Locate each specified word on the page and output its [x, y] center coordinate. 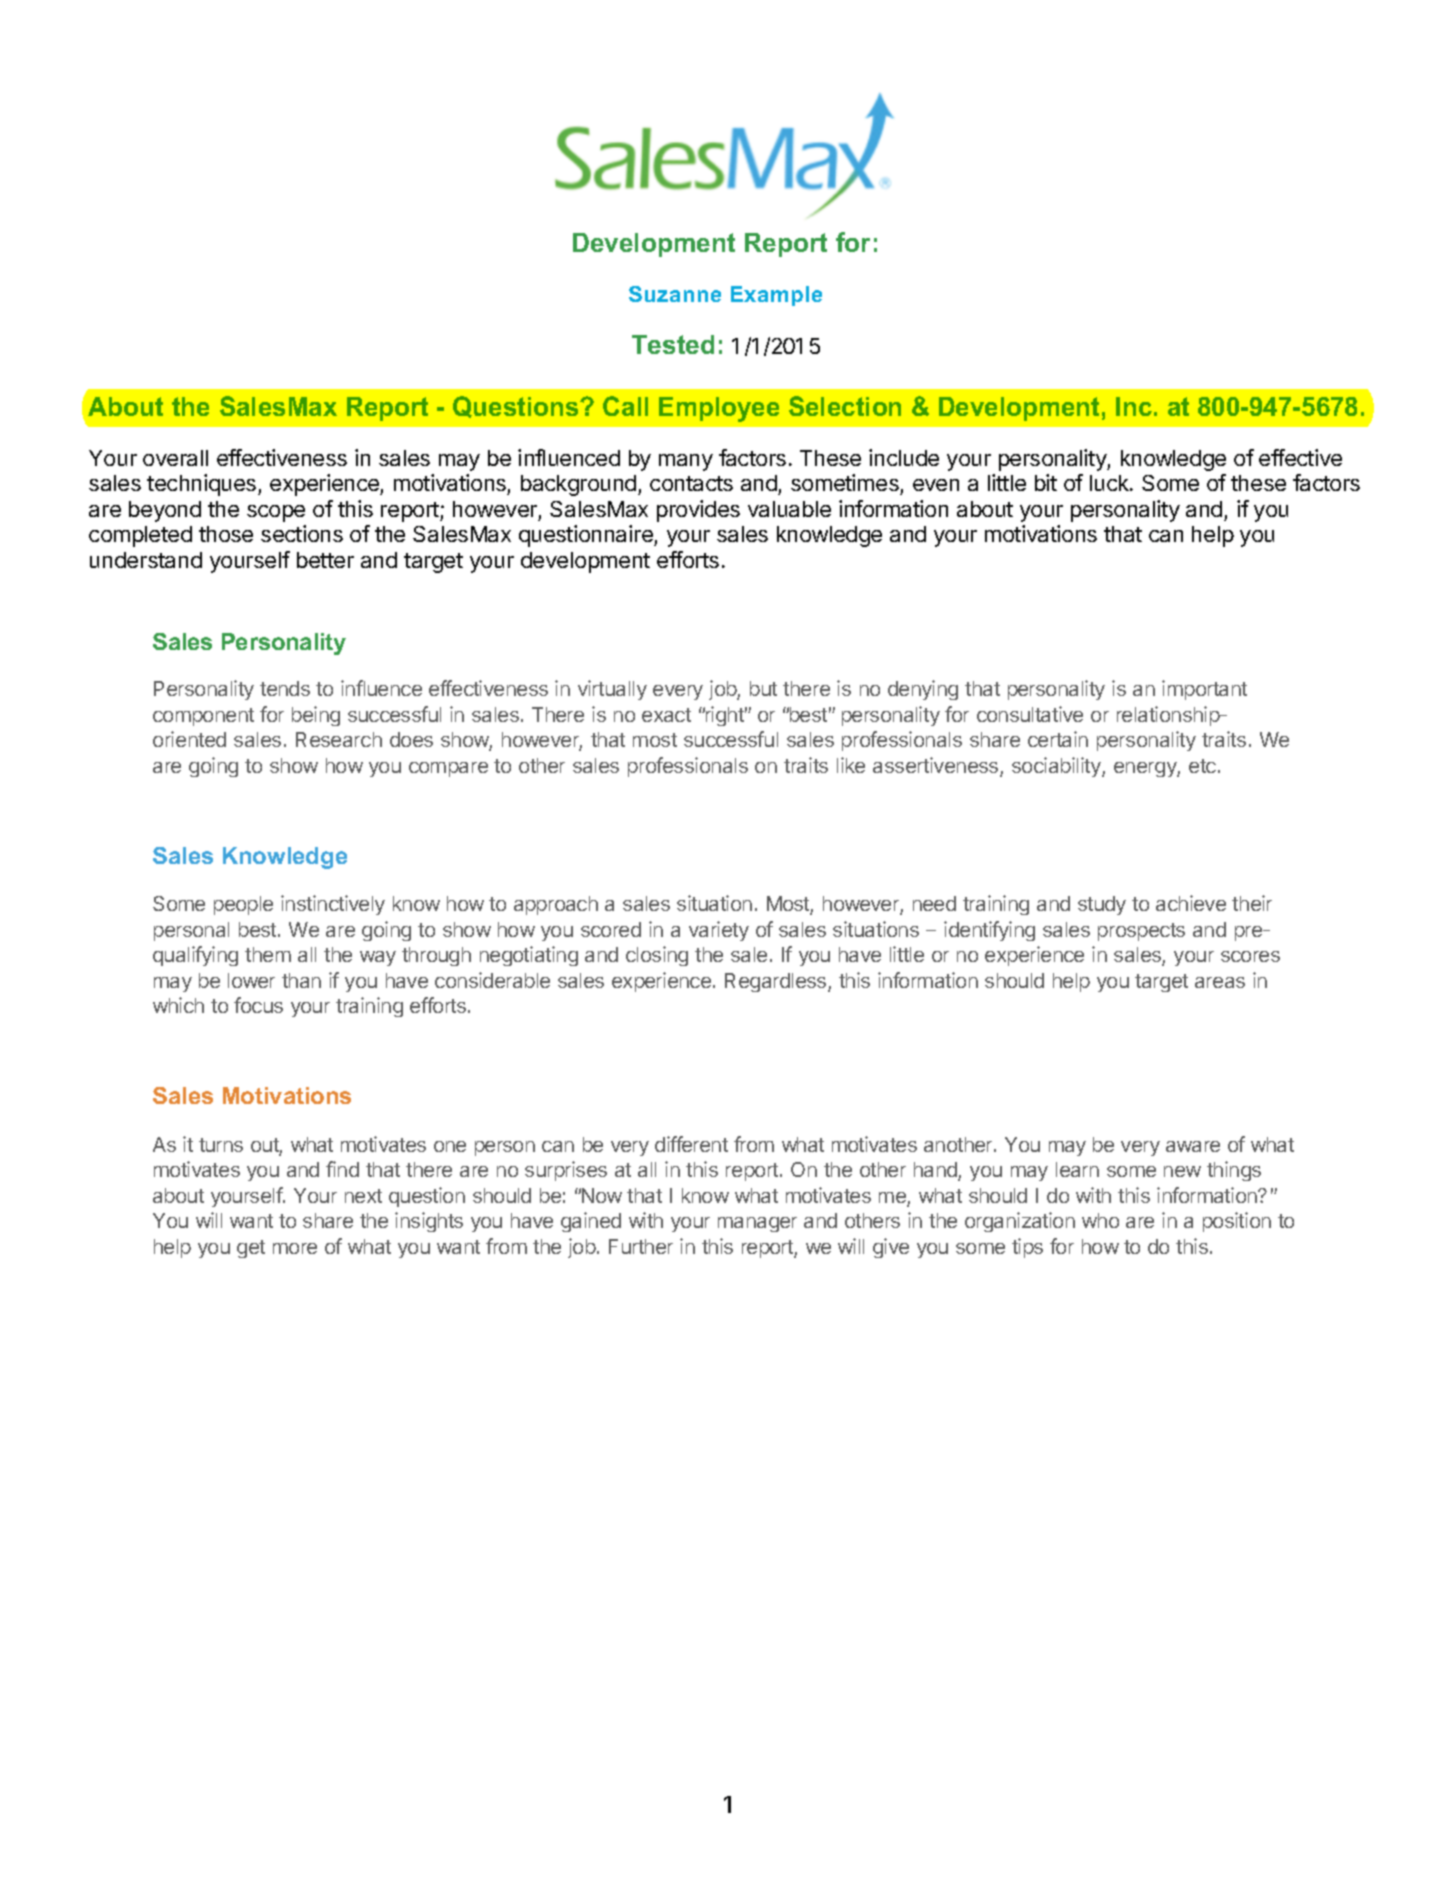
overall [175, 458]
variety [719, 931]
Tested [673, 344]
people [243, 905]
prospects [1141, 932]
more [295, 1248]
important [1204, 690]
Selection [845, 406]
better [325, 560]
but [763, 688]
